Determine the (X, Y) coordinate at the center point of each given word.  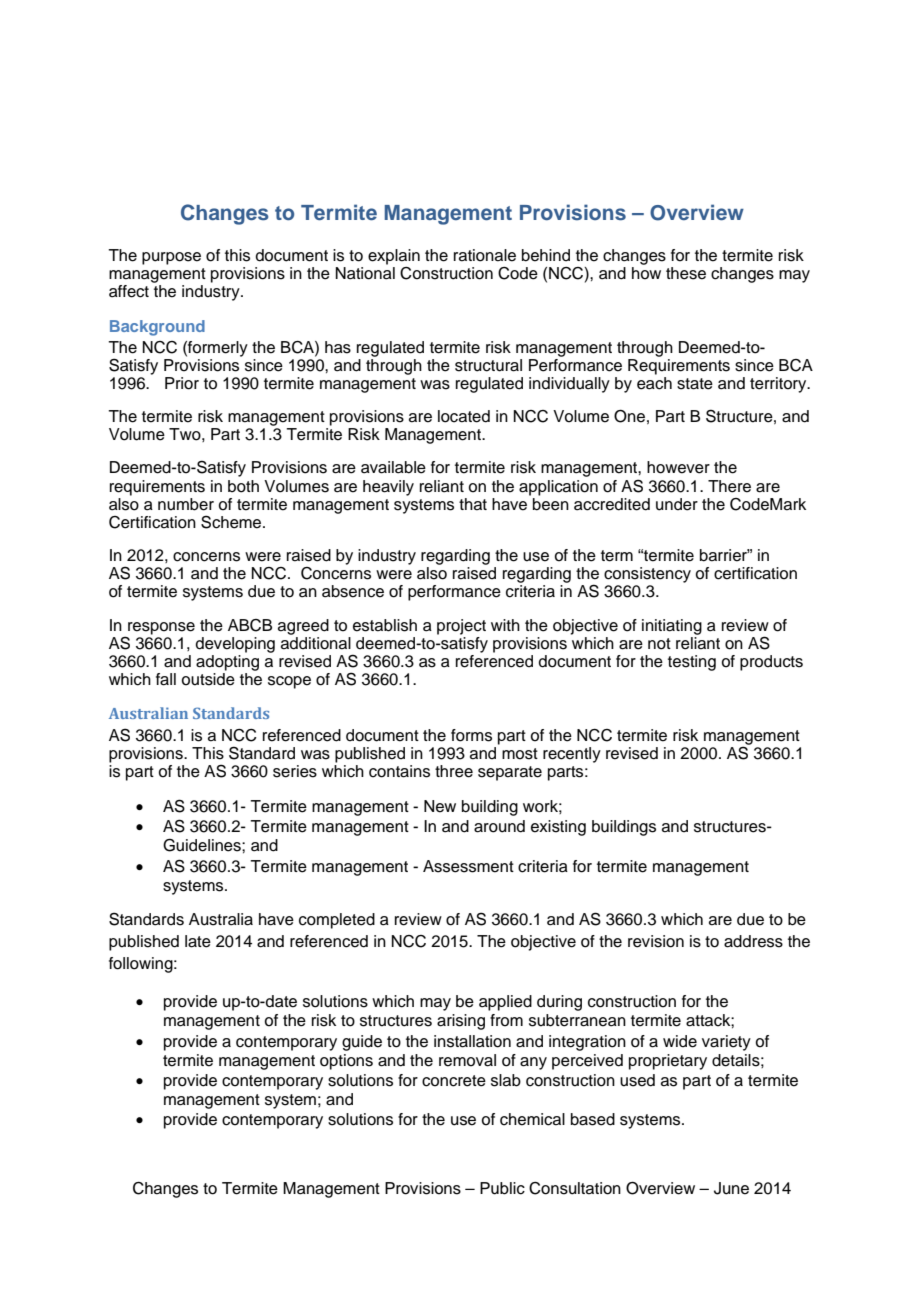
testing (692, 663)
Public (502, 1188)
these (686, 273)
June (731, 1188)
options (346, 1062)
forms (471, 735)
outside (208, 678)
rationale (485, 255)
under (677, 504)
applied (505, 1003)
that (473, 504)
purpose (171, 258)
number (186, 504)
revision (656, 941)
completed (337, 921)
